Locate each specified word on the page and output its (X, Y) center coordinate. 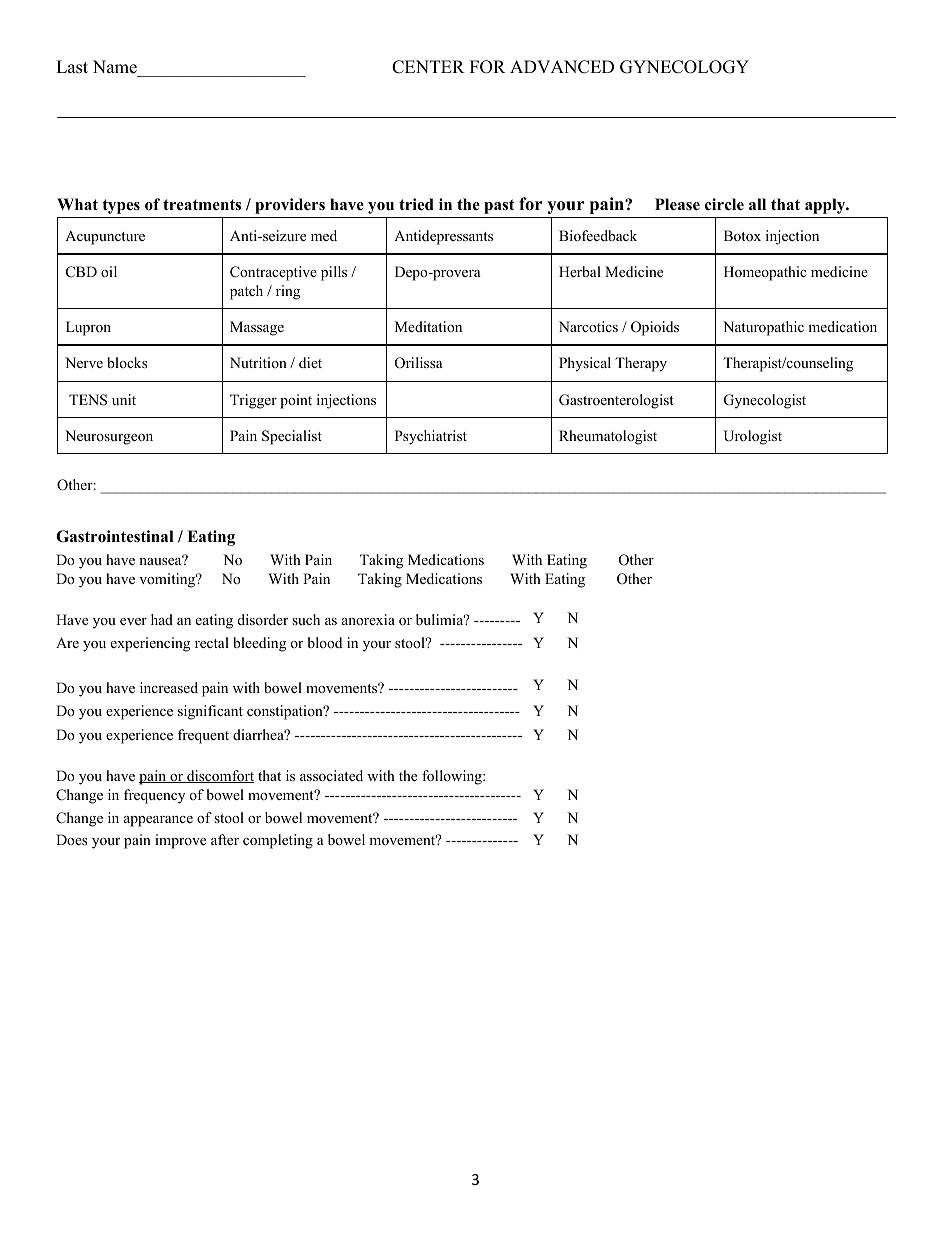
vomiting (168, 580)
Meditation (428, 326)
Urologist (753, 437)
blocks (127, 362)
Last (72, 67)
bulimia (441, 619)
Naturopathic (763, 328)
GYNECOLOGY (684, 67)
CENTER (428, 67)
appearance (158, 821)
